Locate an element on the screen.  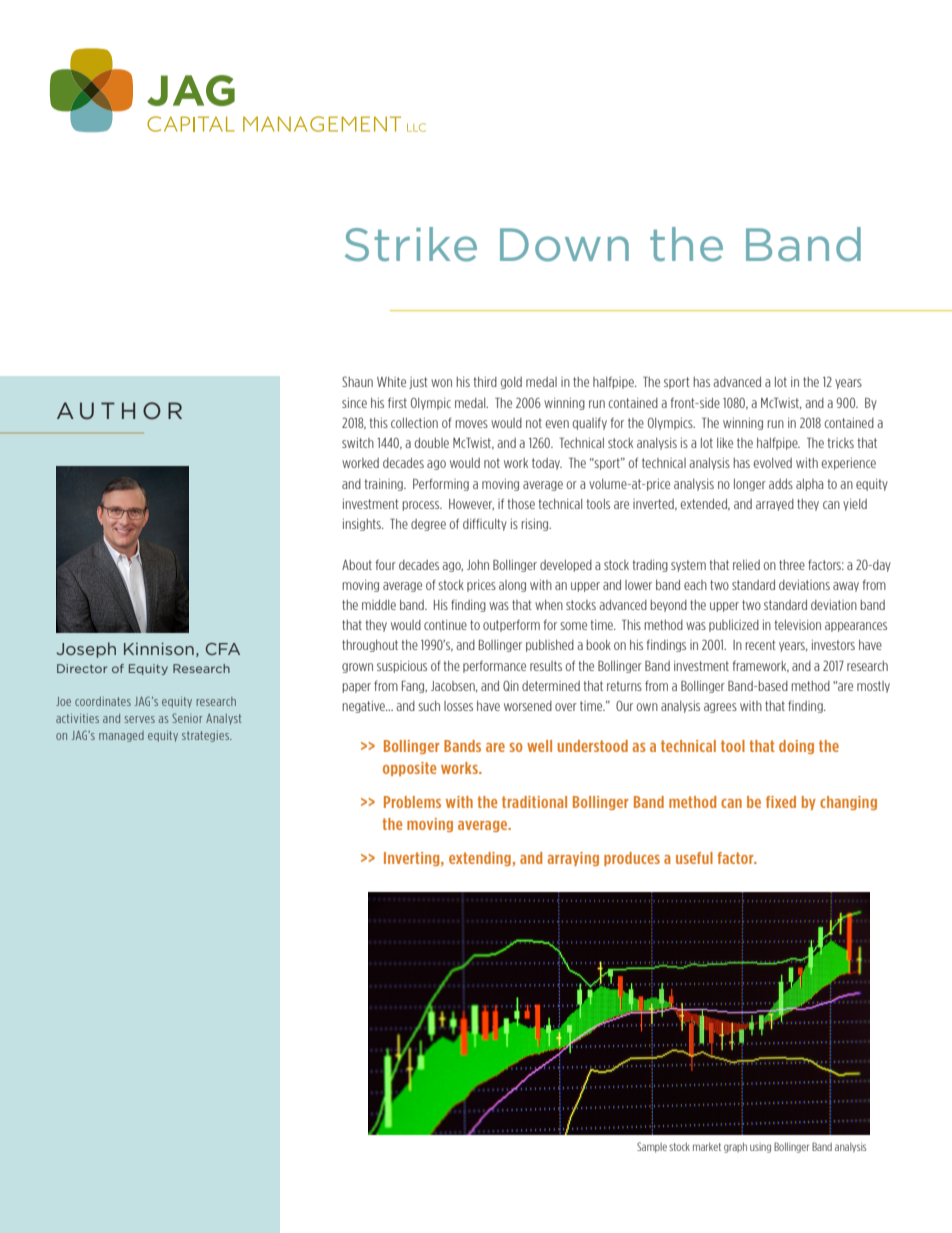
AUTHOR is located at coordinates (119, 411).
